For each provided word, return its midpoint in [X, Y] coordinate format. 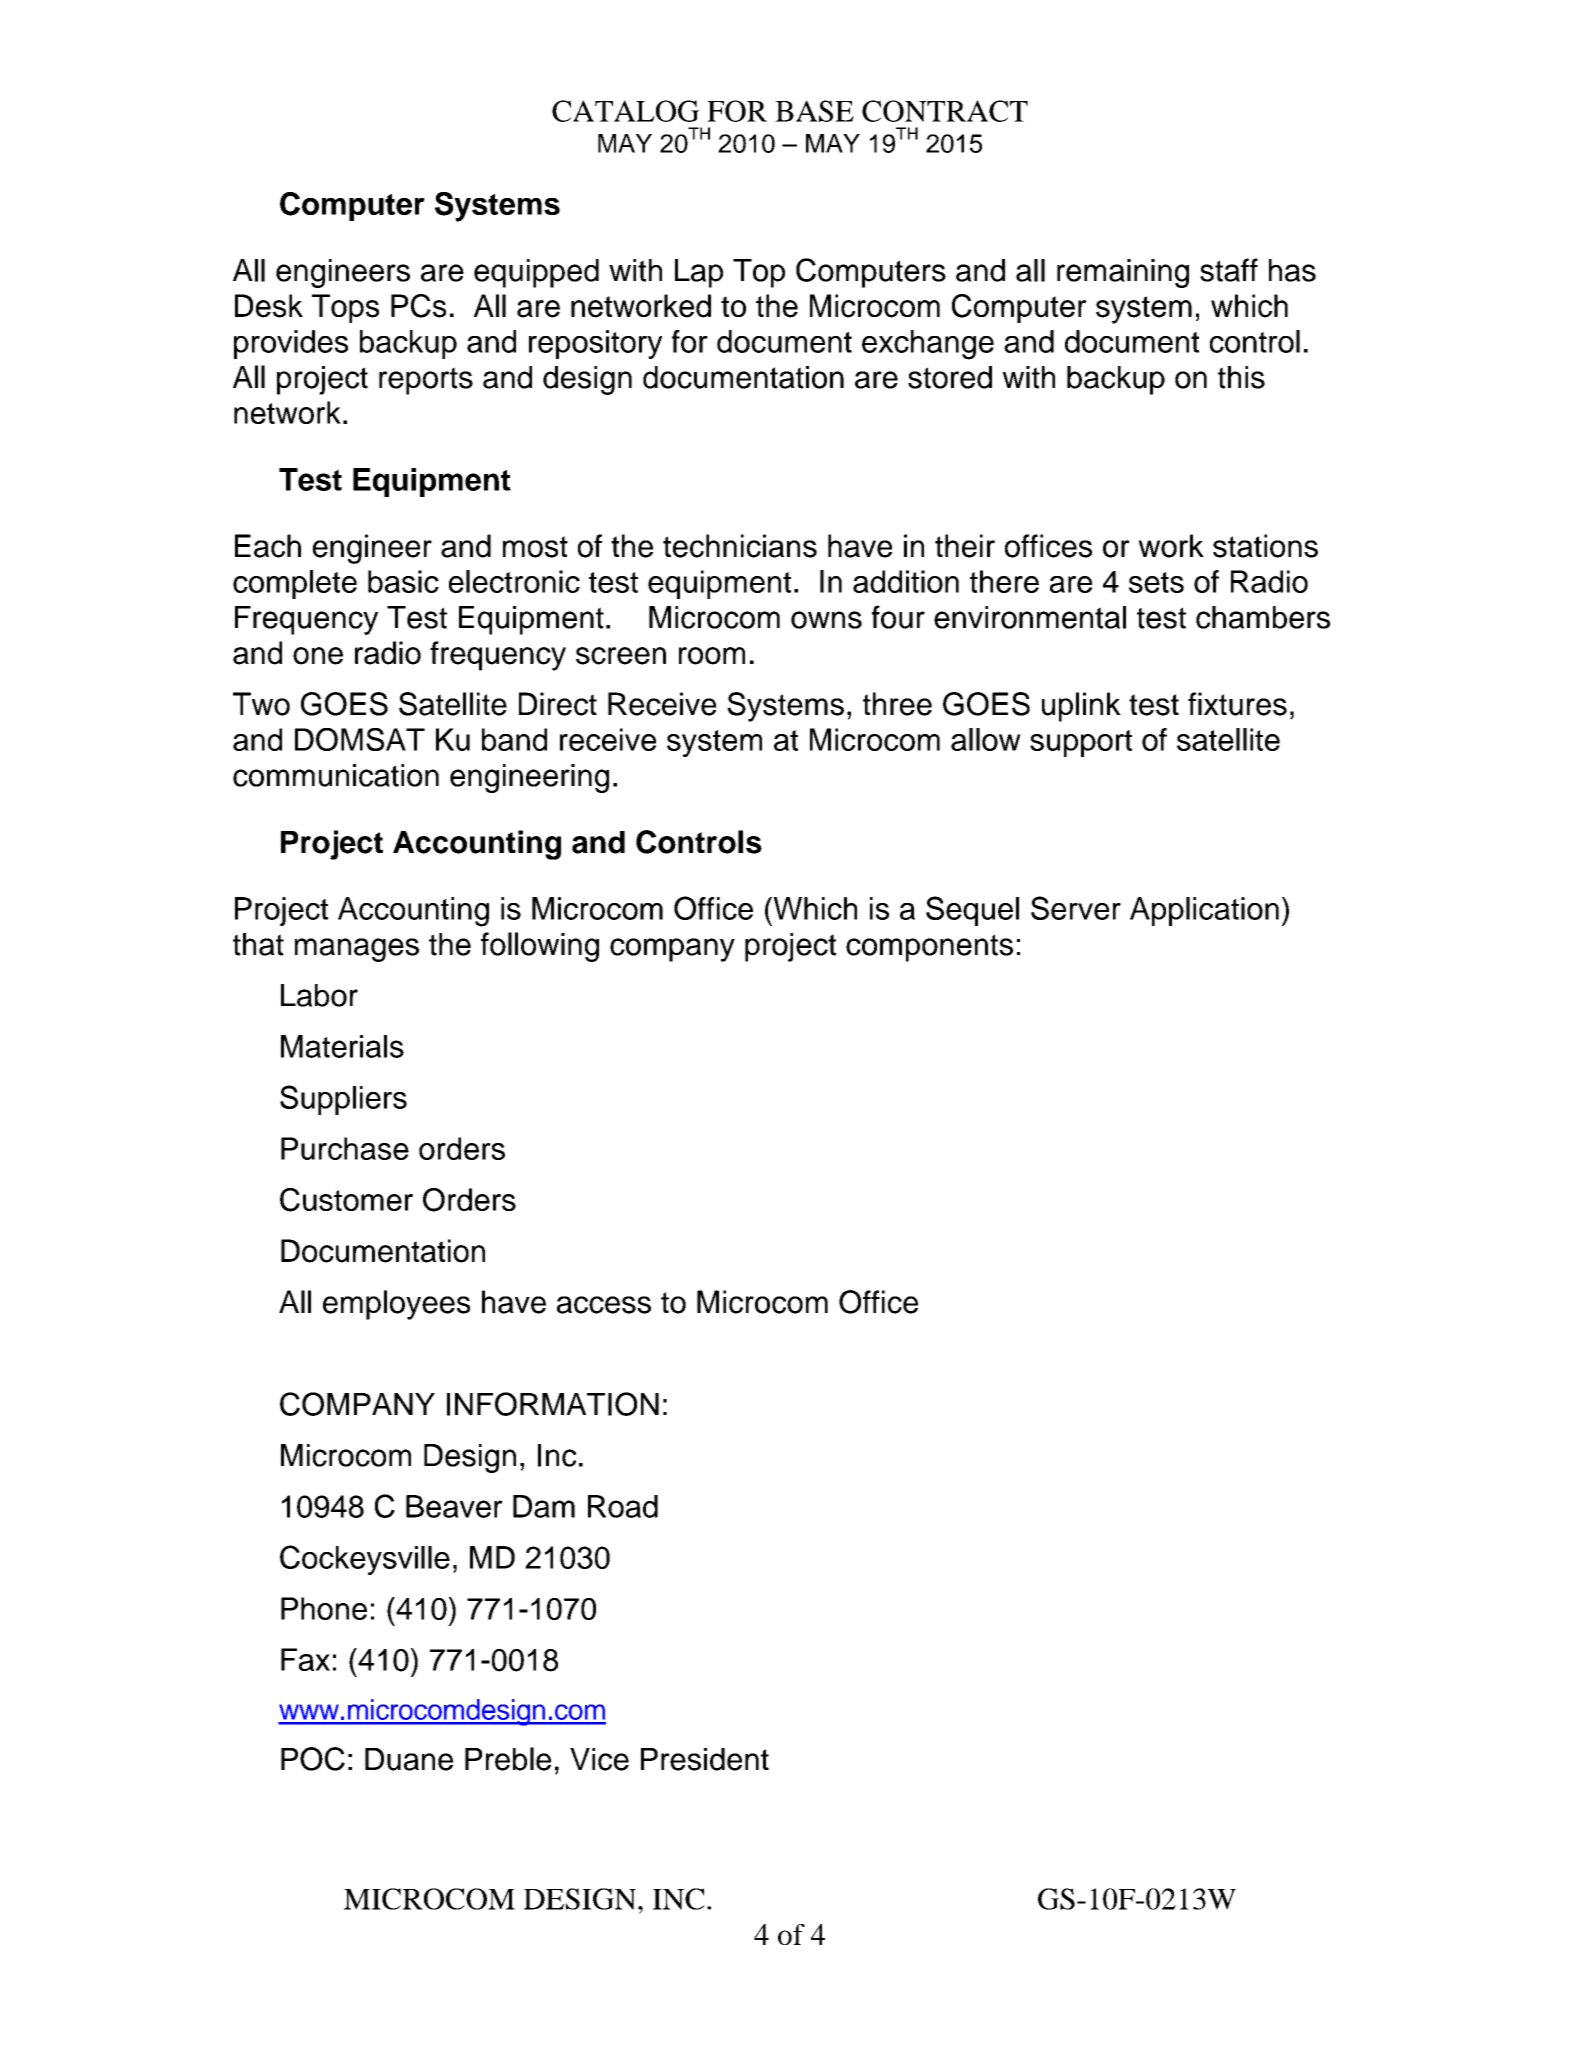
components [929, 948]
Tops [345, 308]
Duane [409, 1759]
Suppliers [343, 1100]
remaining [1123, 273]
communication [336, 775]
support [1081, 743]
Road [623, 1506]
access [604, 1305]
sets [1156, 582]
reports [426, 381]
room [712, 656]
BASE [814, 111]
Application [1204, 911]
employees [396, 1305]
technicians [740, 546]
